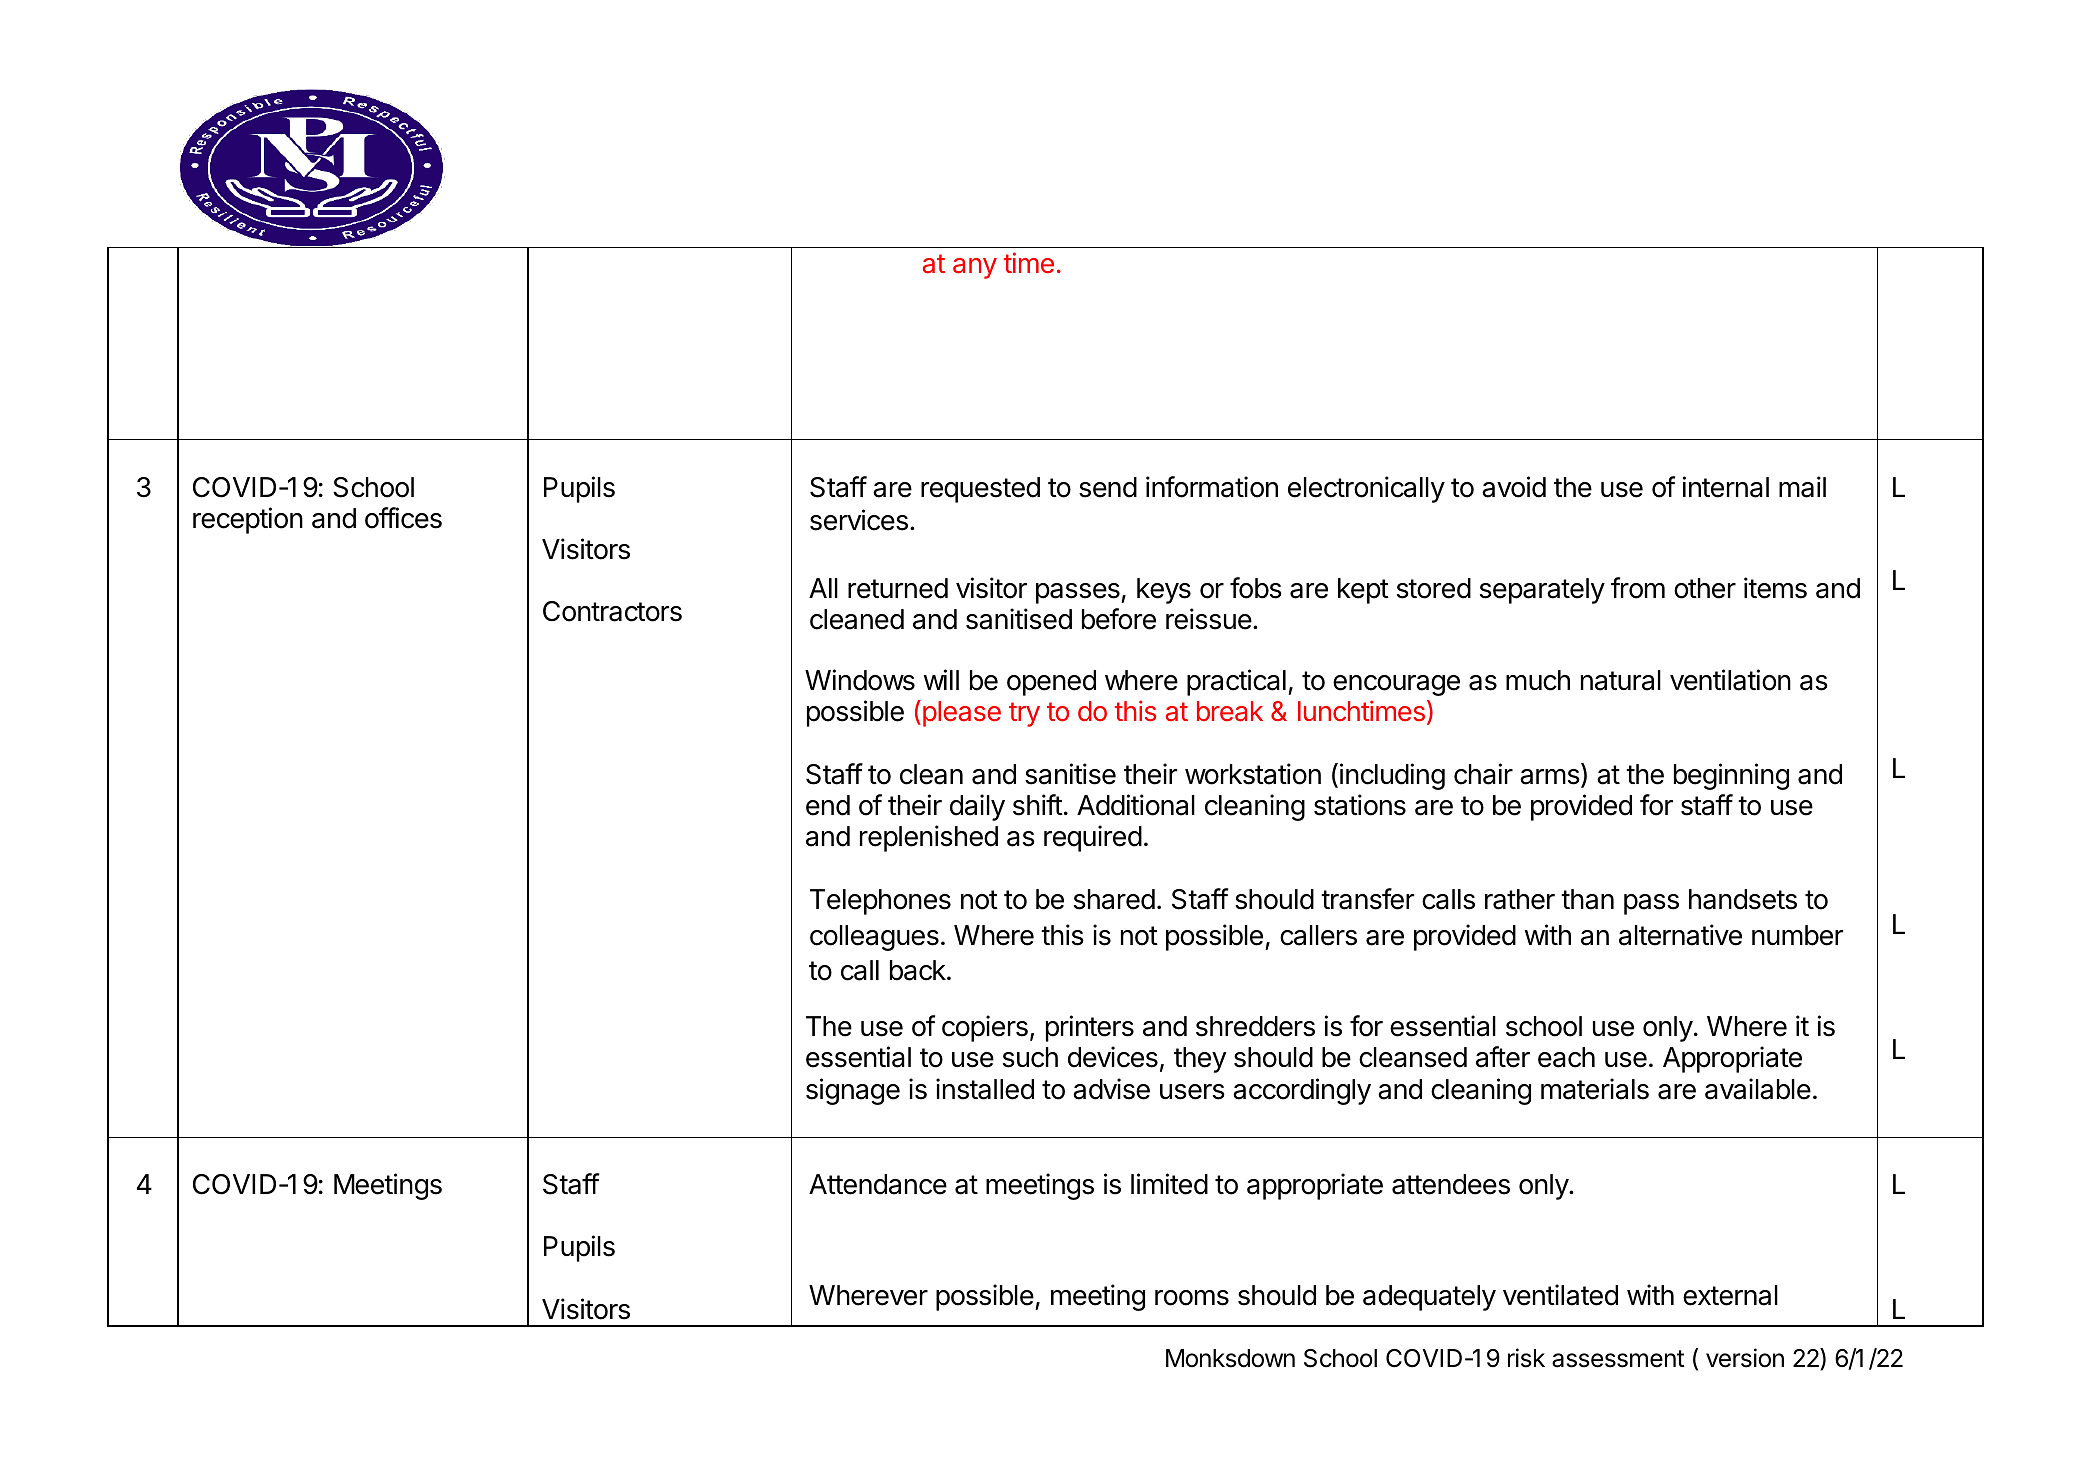 This screenshot has width=2081, height=1471. I want to click on Contractors, so click(612, 611).
